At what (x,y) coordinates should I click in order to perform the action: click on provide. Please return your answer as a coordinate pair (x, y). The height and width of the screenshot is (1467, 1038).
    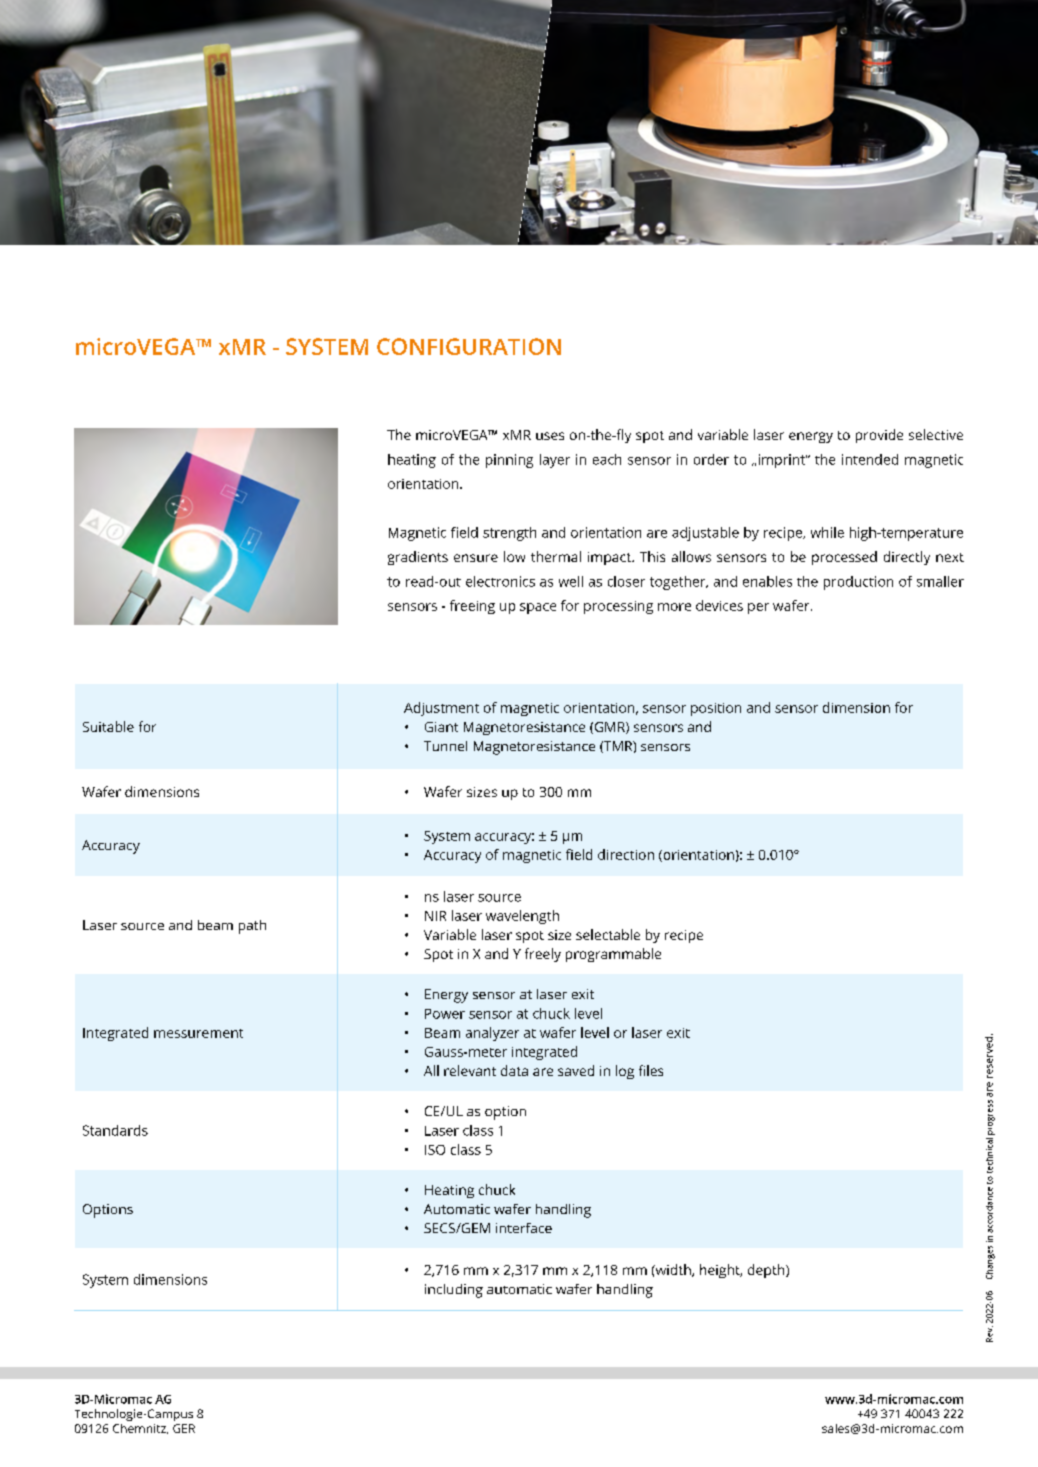
    Looking at the image, I should click on (879, 436).
